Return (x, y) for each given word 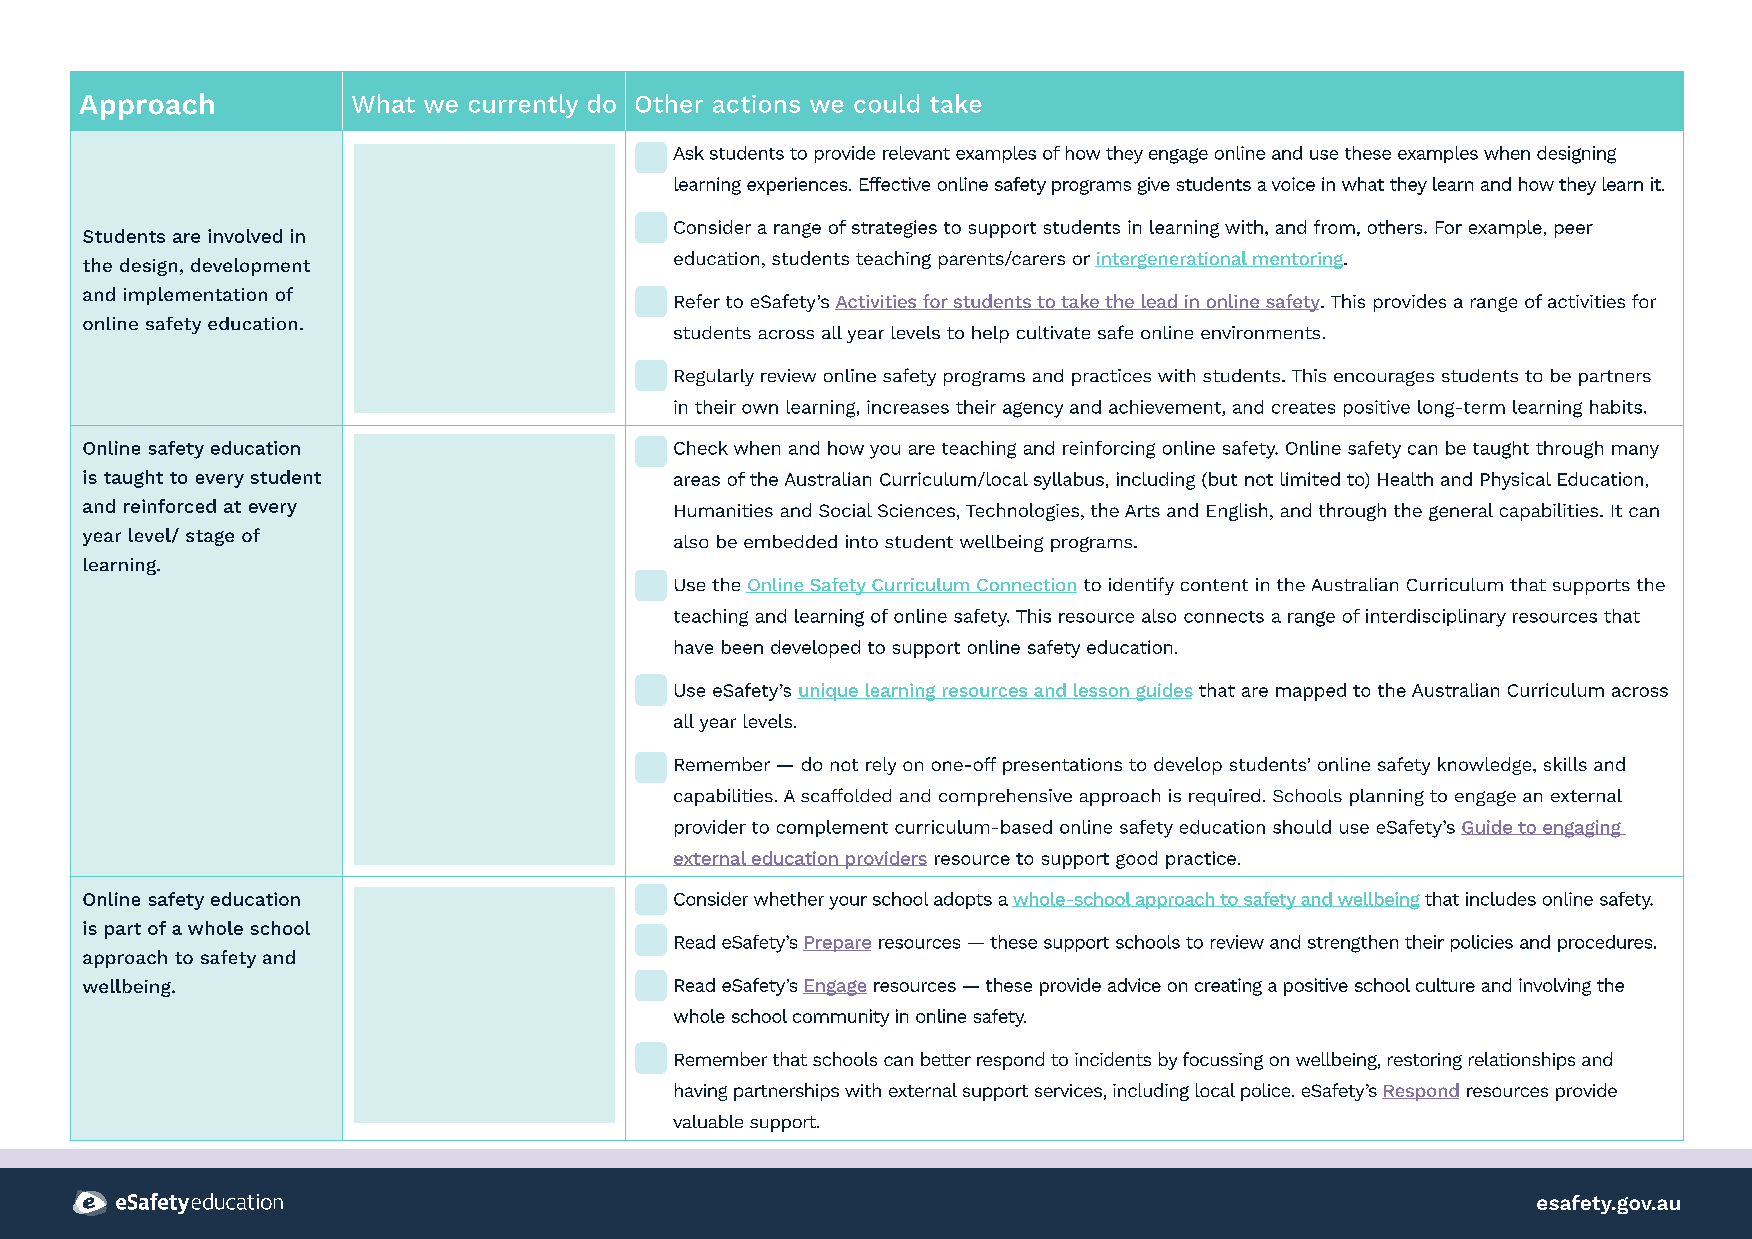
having (701, 1092)
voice (1293, 184)
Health (1405, 479)
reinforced (170, 506)
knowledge (1486, 766)
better (946, 1059)
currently (523, 106)
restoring (1425, 1061)
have (694, 647)
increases (908, 407)
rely (881, 766)
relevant (916, 153)
